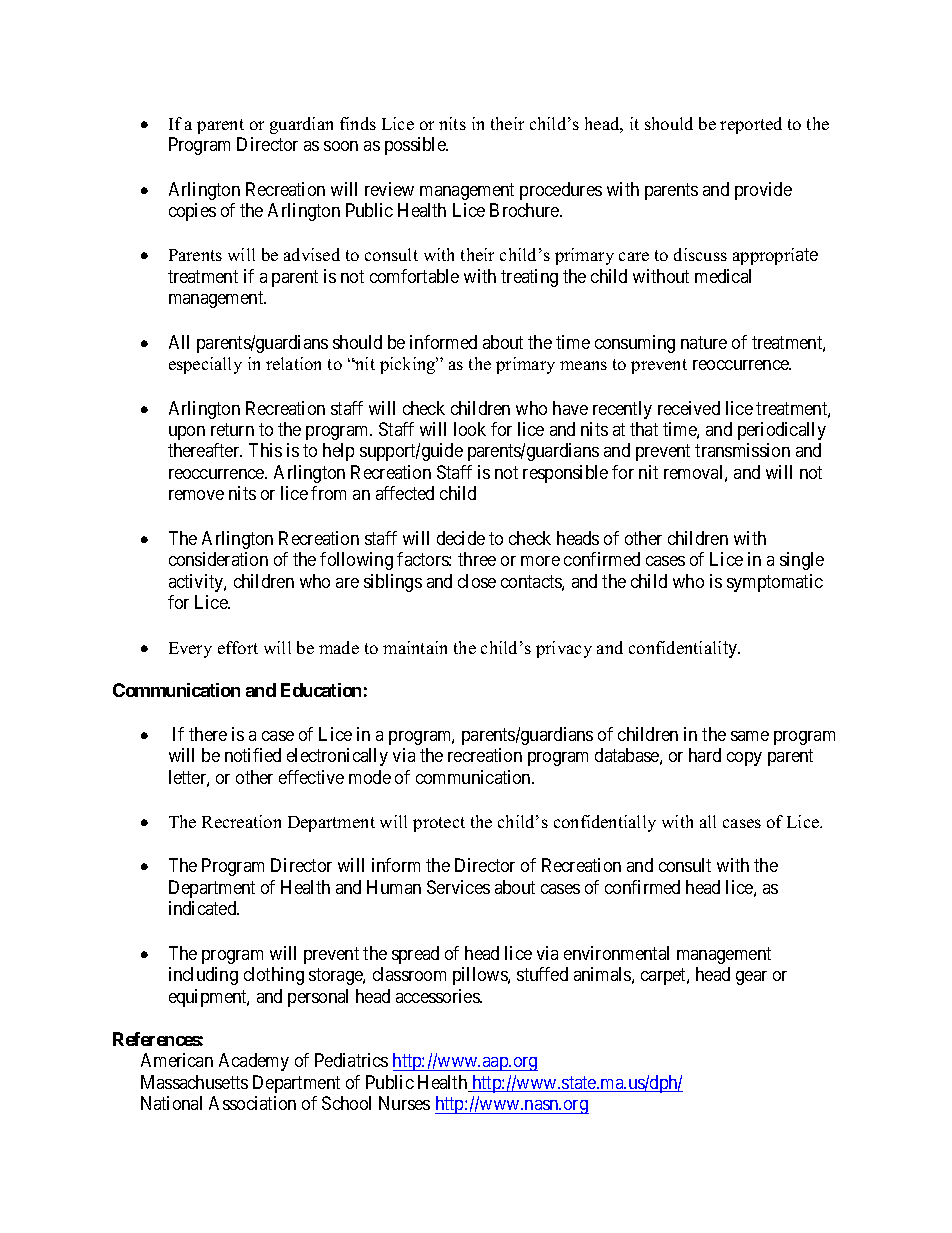 This screenshot has height=1233, width=952. What do you see at coordinates (775, 583) in the screenshot?
I see `symptomatic` at bounding box center [775, 583].
